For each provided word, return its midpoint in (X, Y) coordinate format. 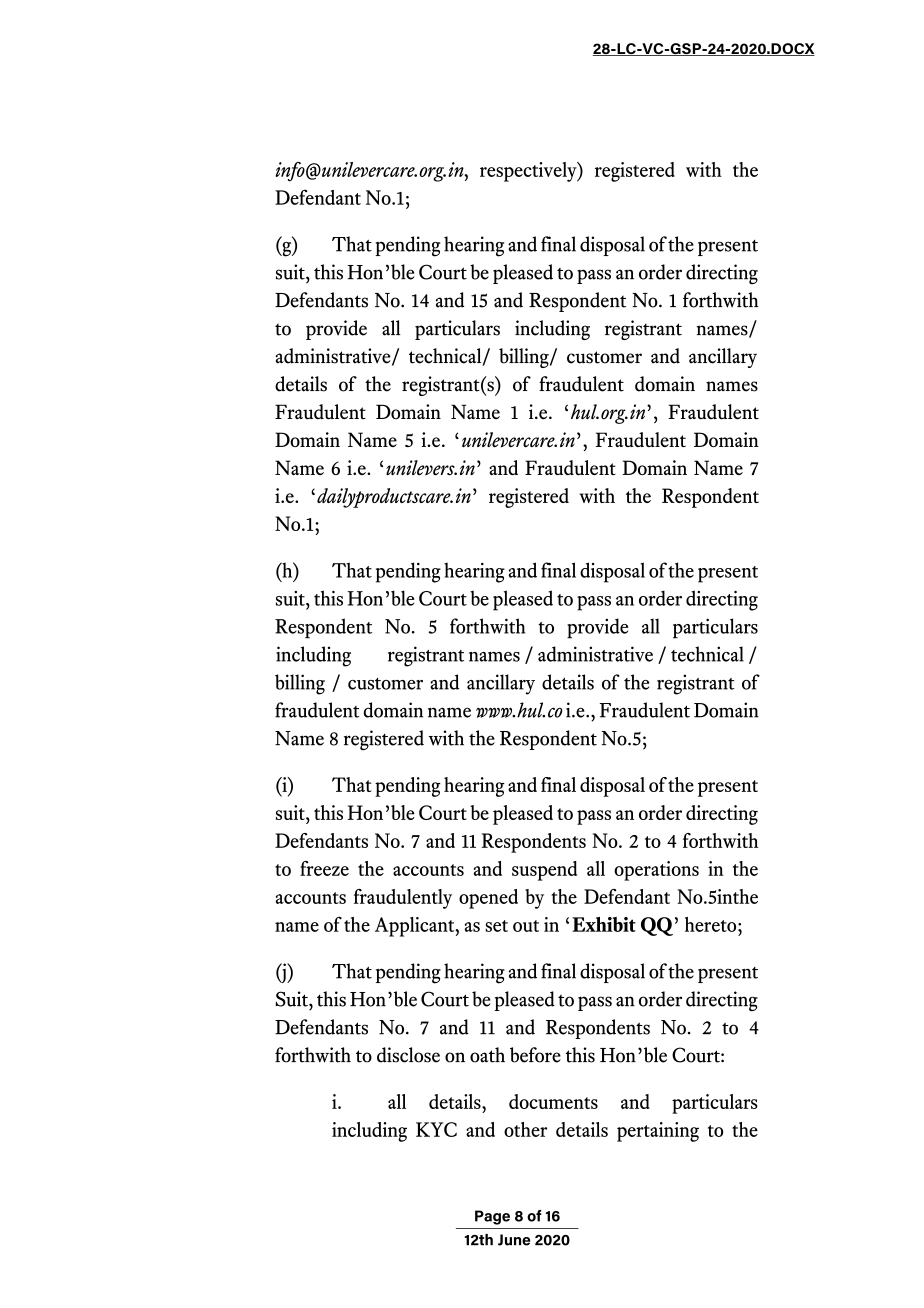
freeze (324, 868)
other (525, 1129)
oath (487, 1055)
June (514, 1240)
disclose (408, 1055)
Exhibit (604, 924)
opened (488, 899)
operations (656, 871)
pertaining (658, 1132)
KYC (436, 1129)
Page (492, 1217)
